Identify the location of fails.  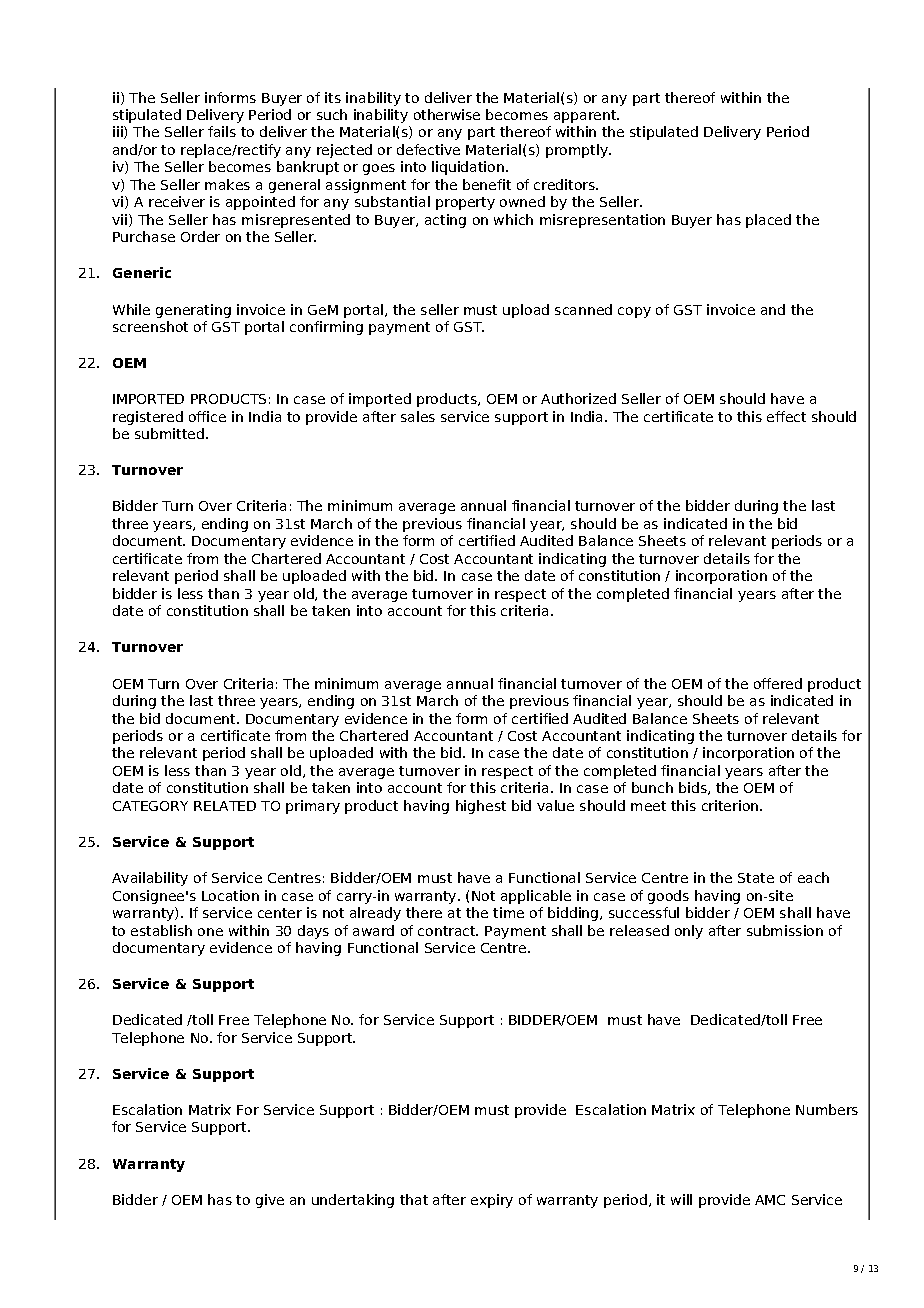
(222, 131).
